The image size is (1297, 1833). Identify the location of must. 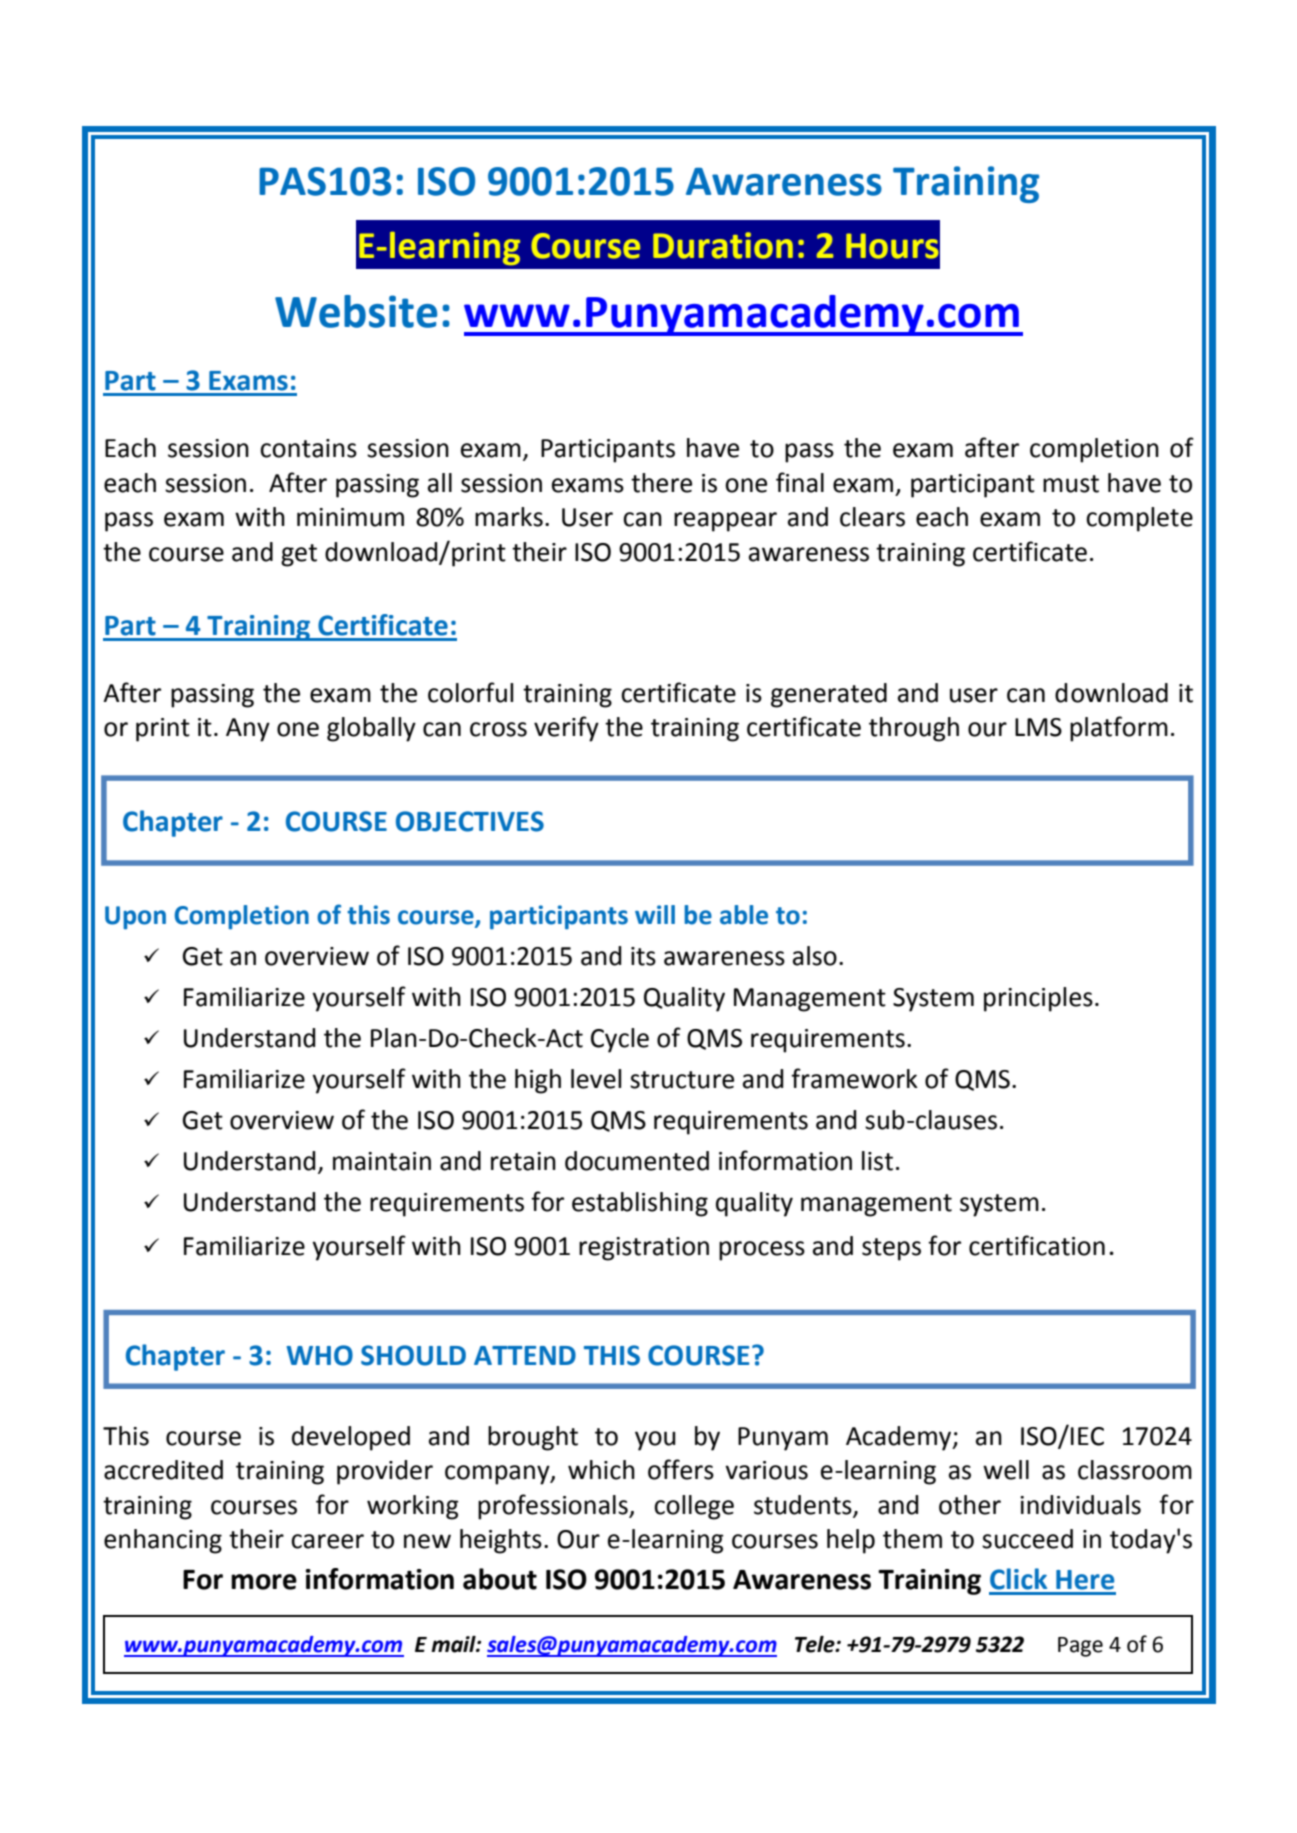
(1071, 484).
